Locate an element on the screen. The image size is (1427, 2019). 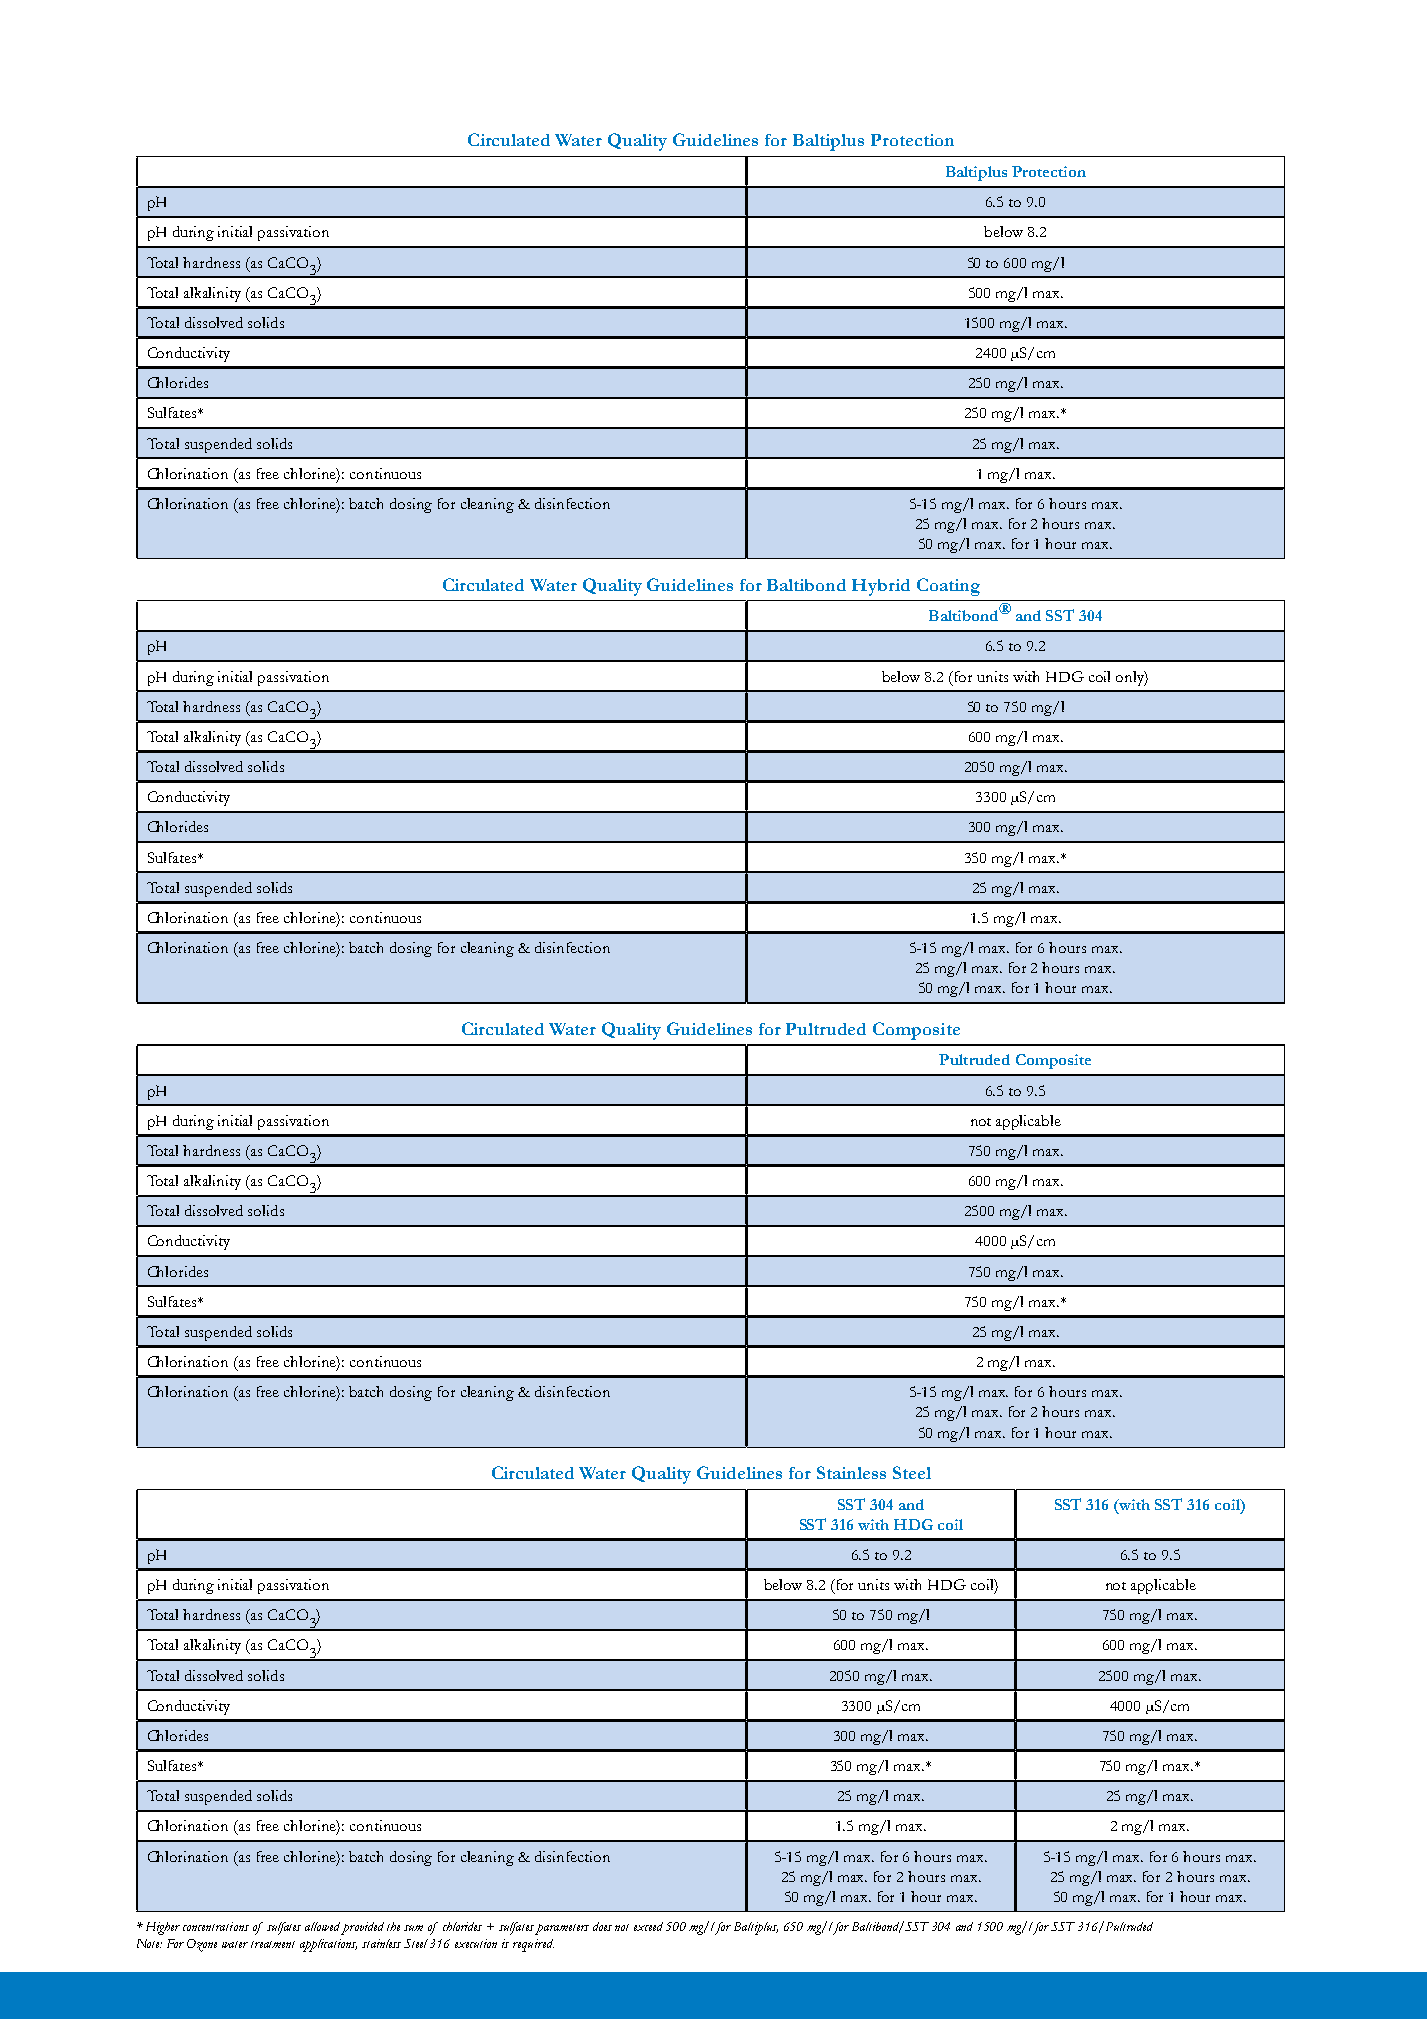
exceed is located at coordinates (648, 1926).
